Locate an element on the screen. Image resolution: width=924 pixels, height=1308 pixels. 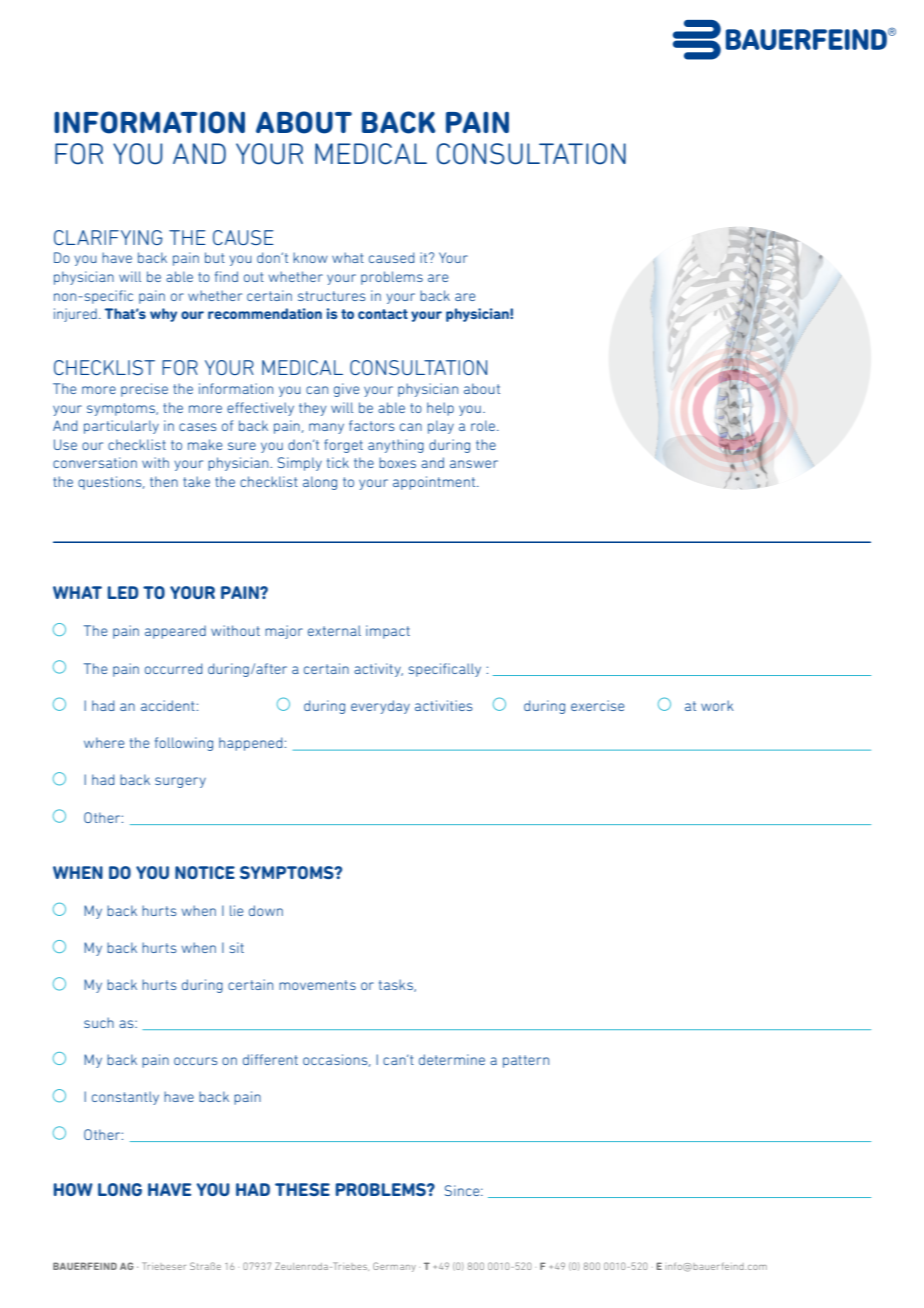
then is located at coordinates (164, 481).
